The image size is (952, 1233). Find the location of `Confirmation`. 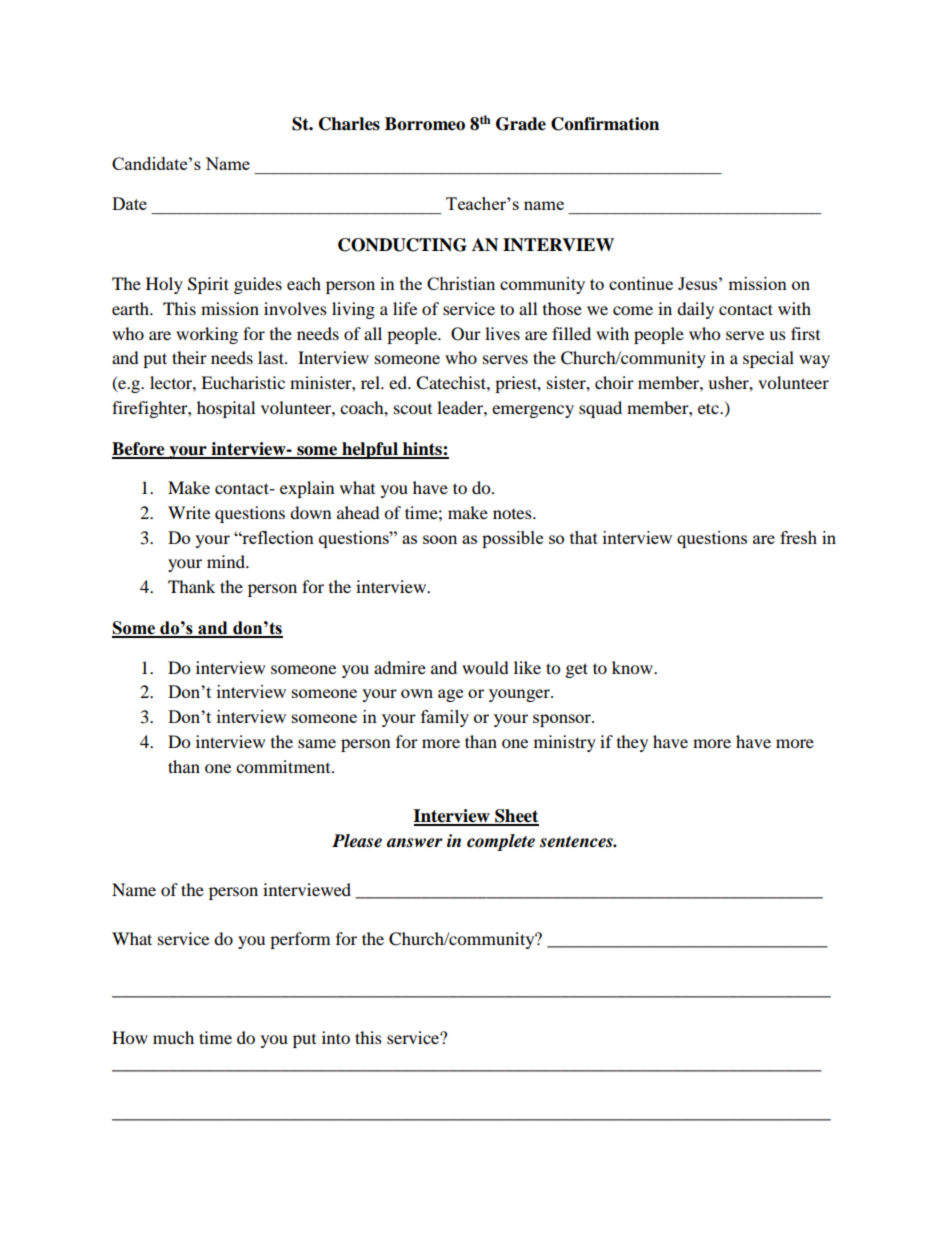

Confirmation is located at coordinates (605, 124).
